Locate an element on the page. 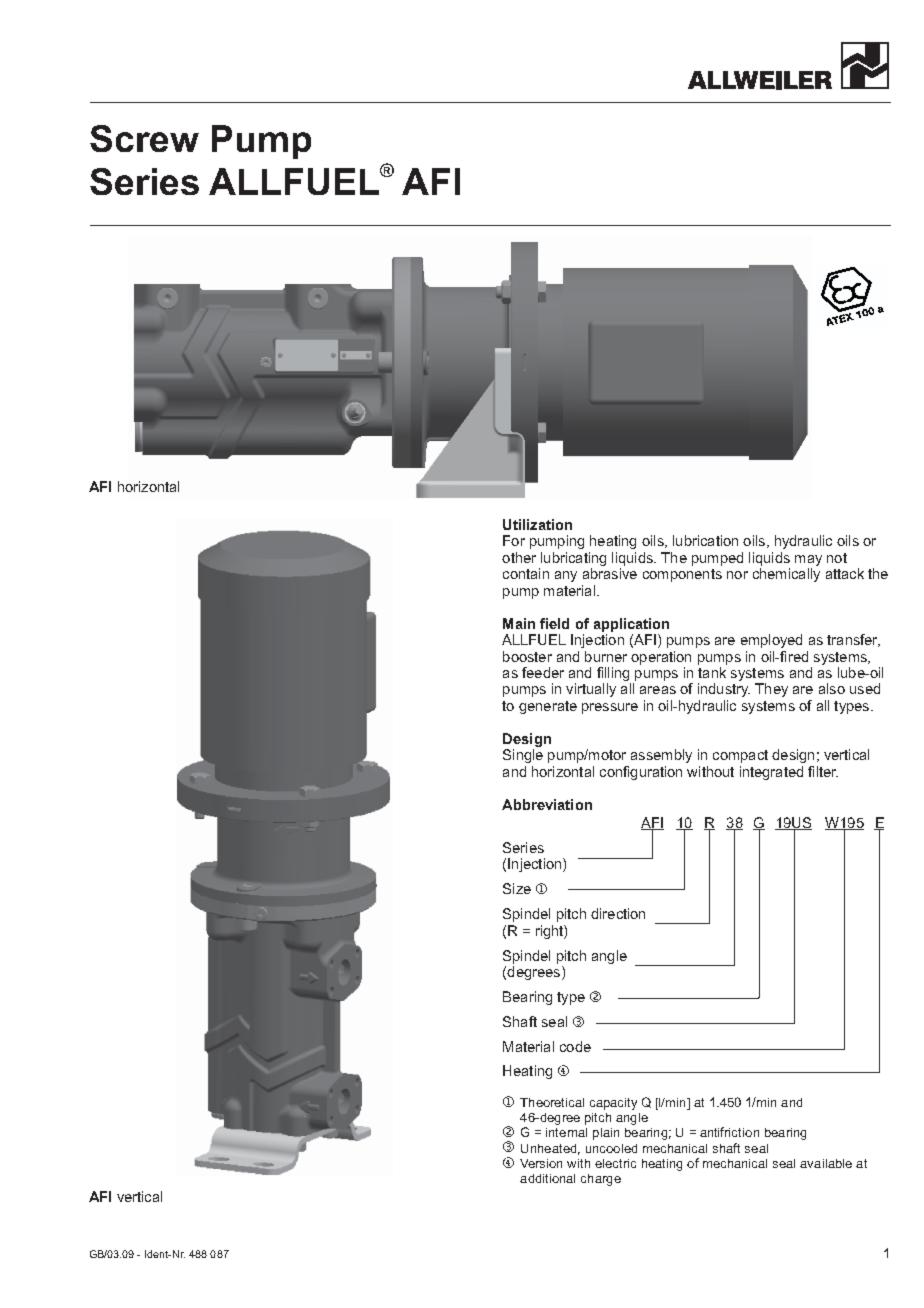 This page has width=924, height=1308. Utilization is located at coordinates (537, 524).
